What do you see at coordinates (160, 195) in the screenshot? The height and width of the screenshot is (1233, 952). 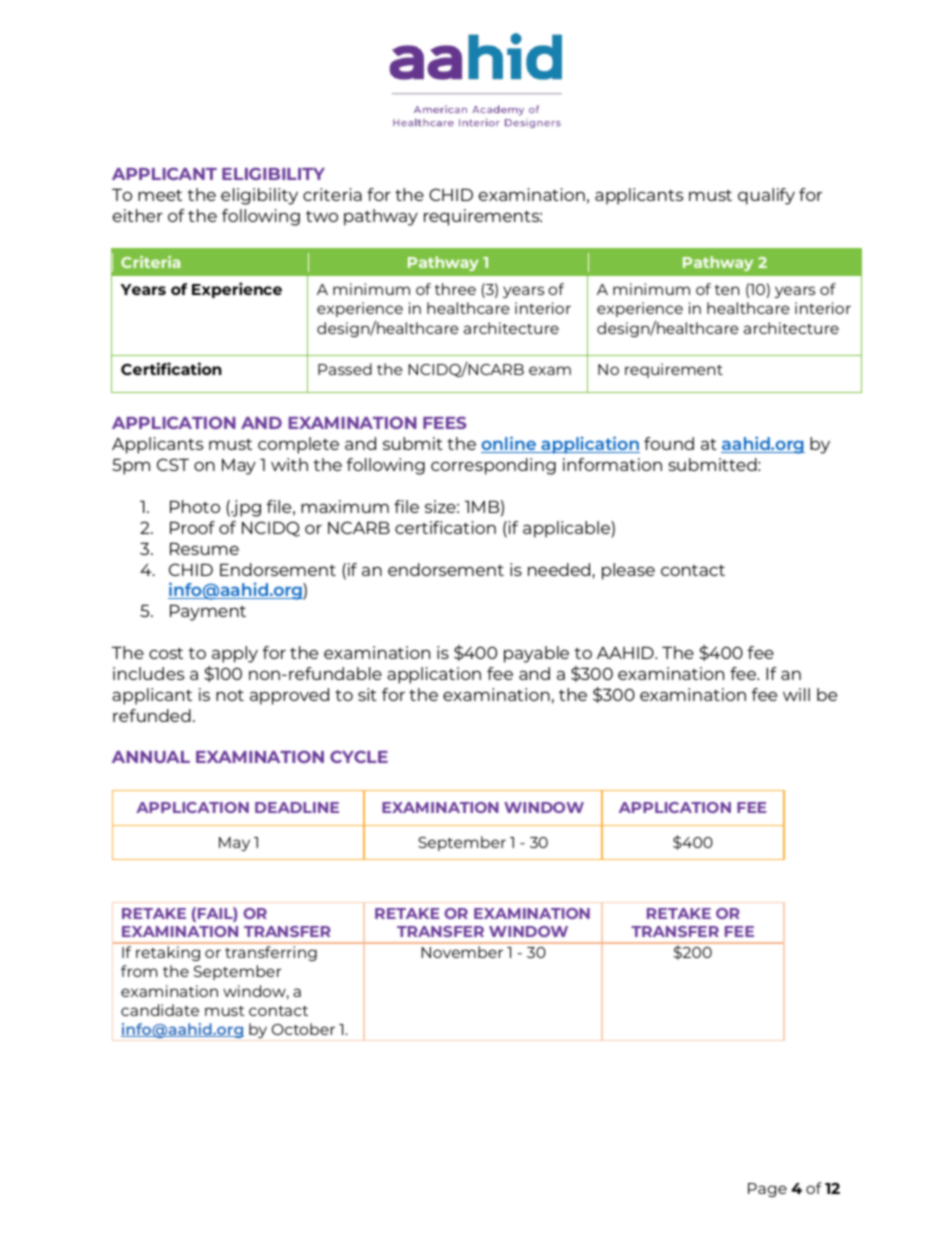 I see `meet` at bounding box center [160, 195].
